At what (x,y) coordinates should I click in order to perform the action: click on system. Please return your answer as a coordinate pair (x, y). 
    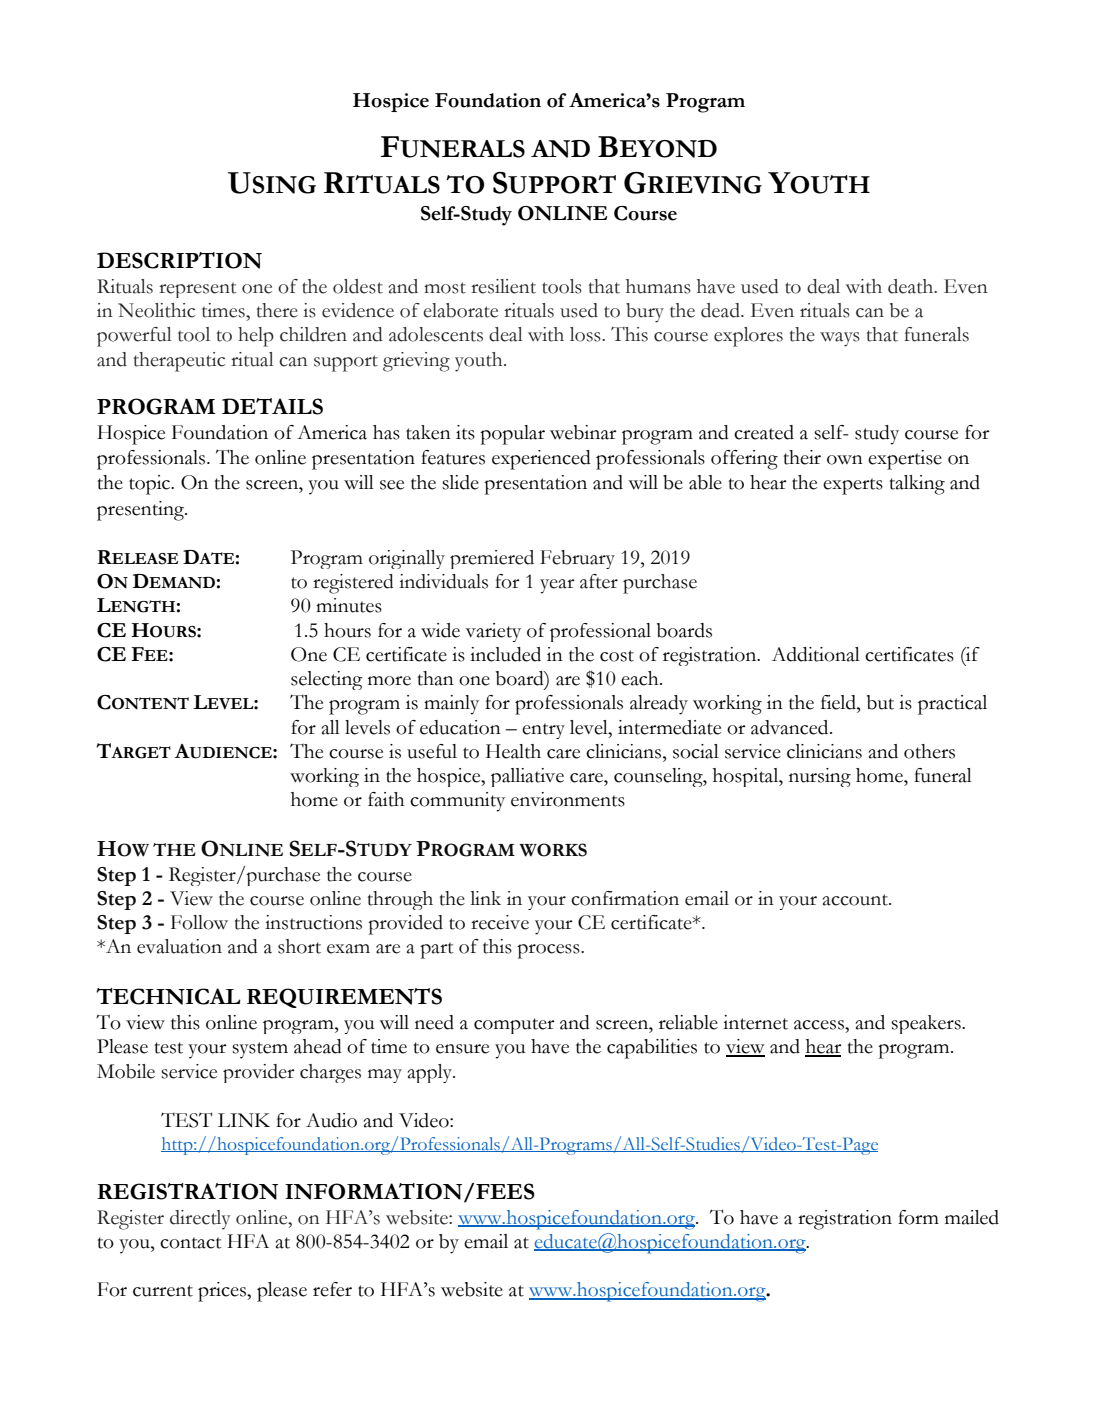
    Looking at the image, I should click on (260, 1050).
